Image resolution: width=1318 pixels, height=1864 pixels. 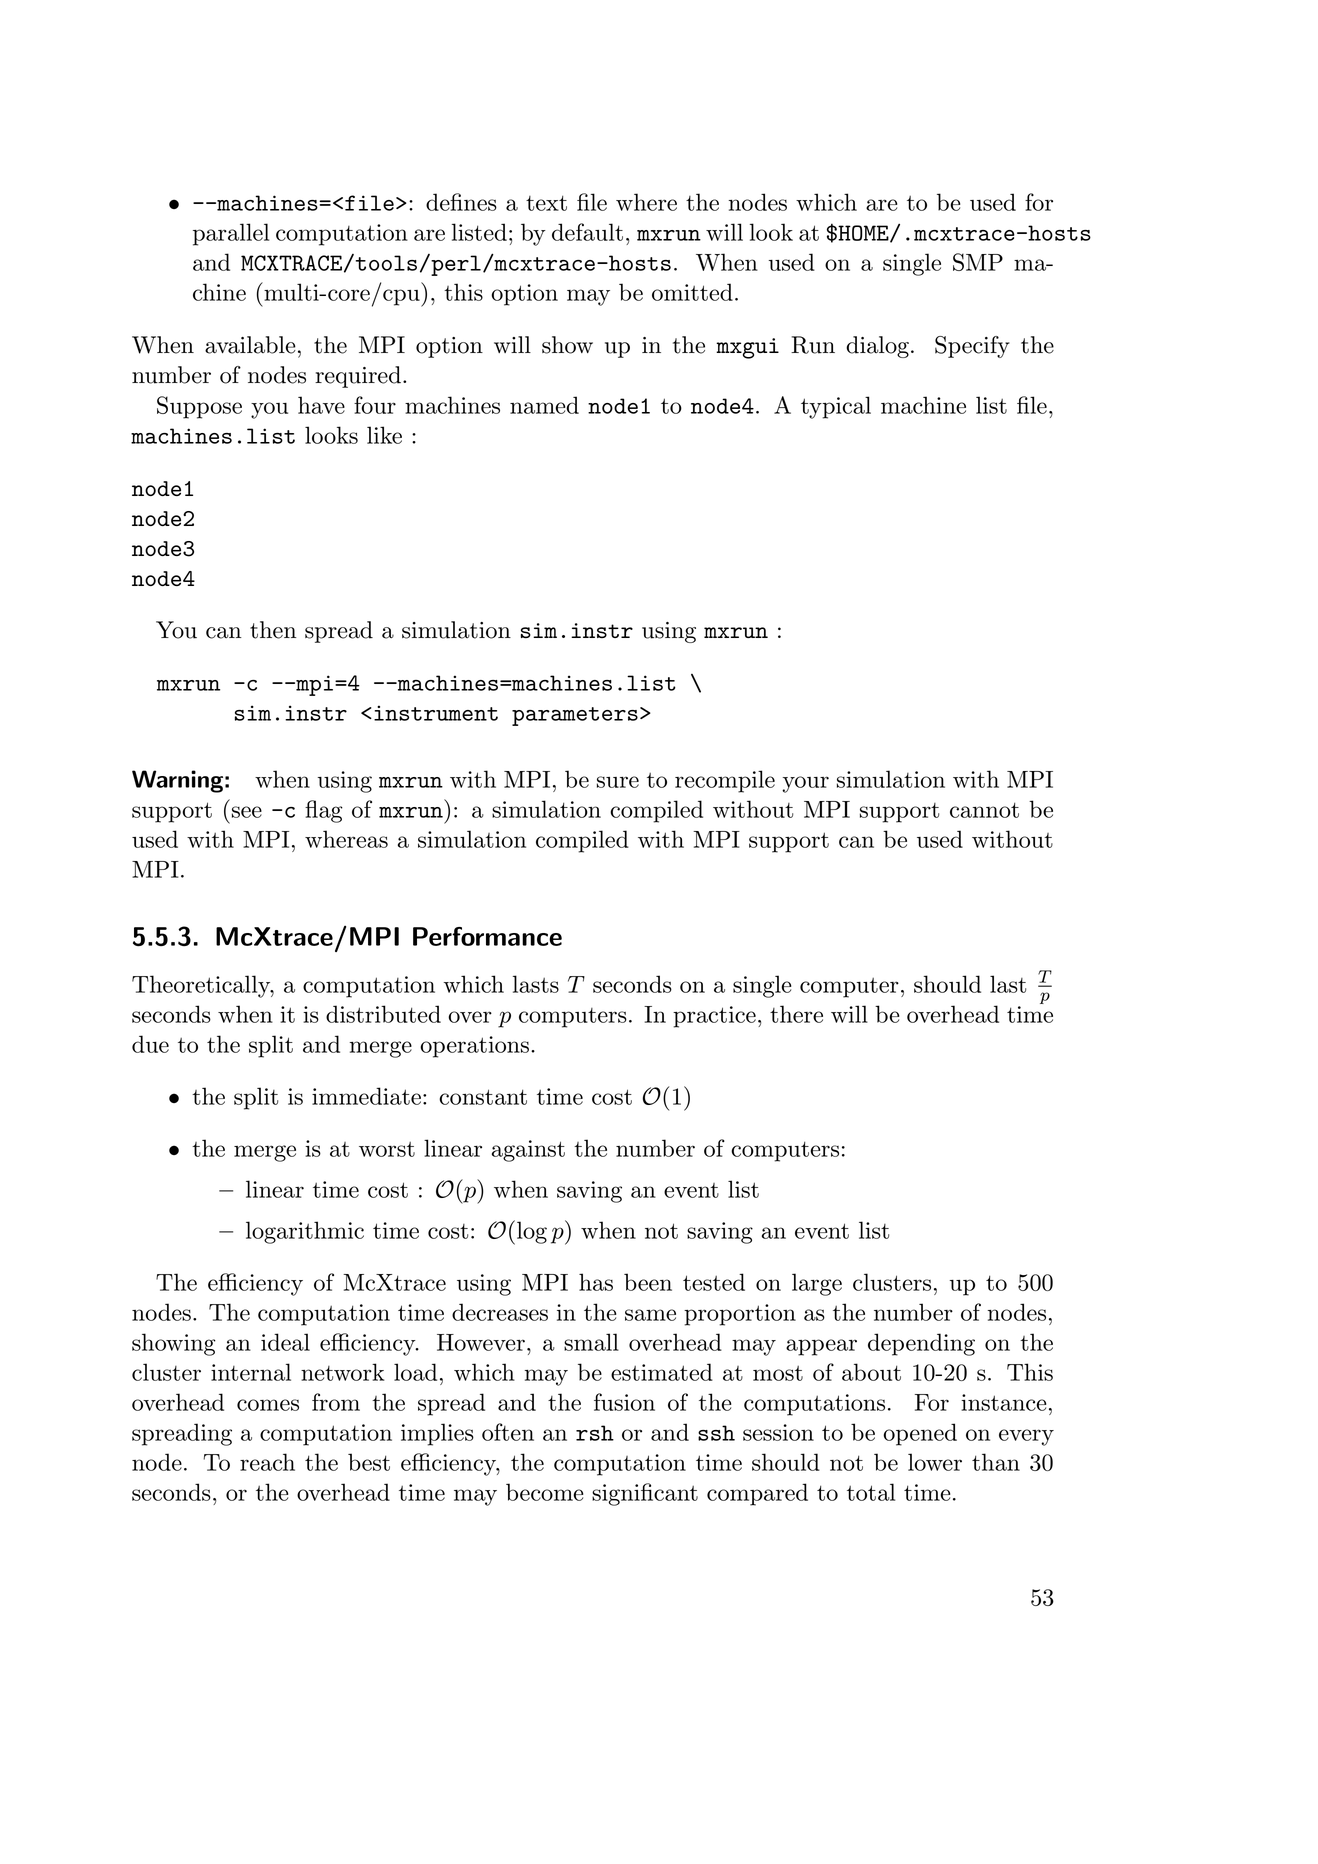 What do you see at coordinates (231, 234) in the image?
I see `parallel` at bounding box center [231, 234].
